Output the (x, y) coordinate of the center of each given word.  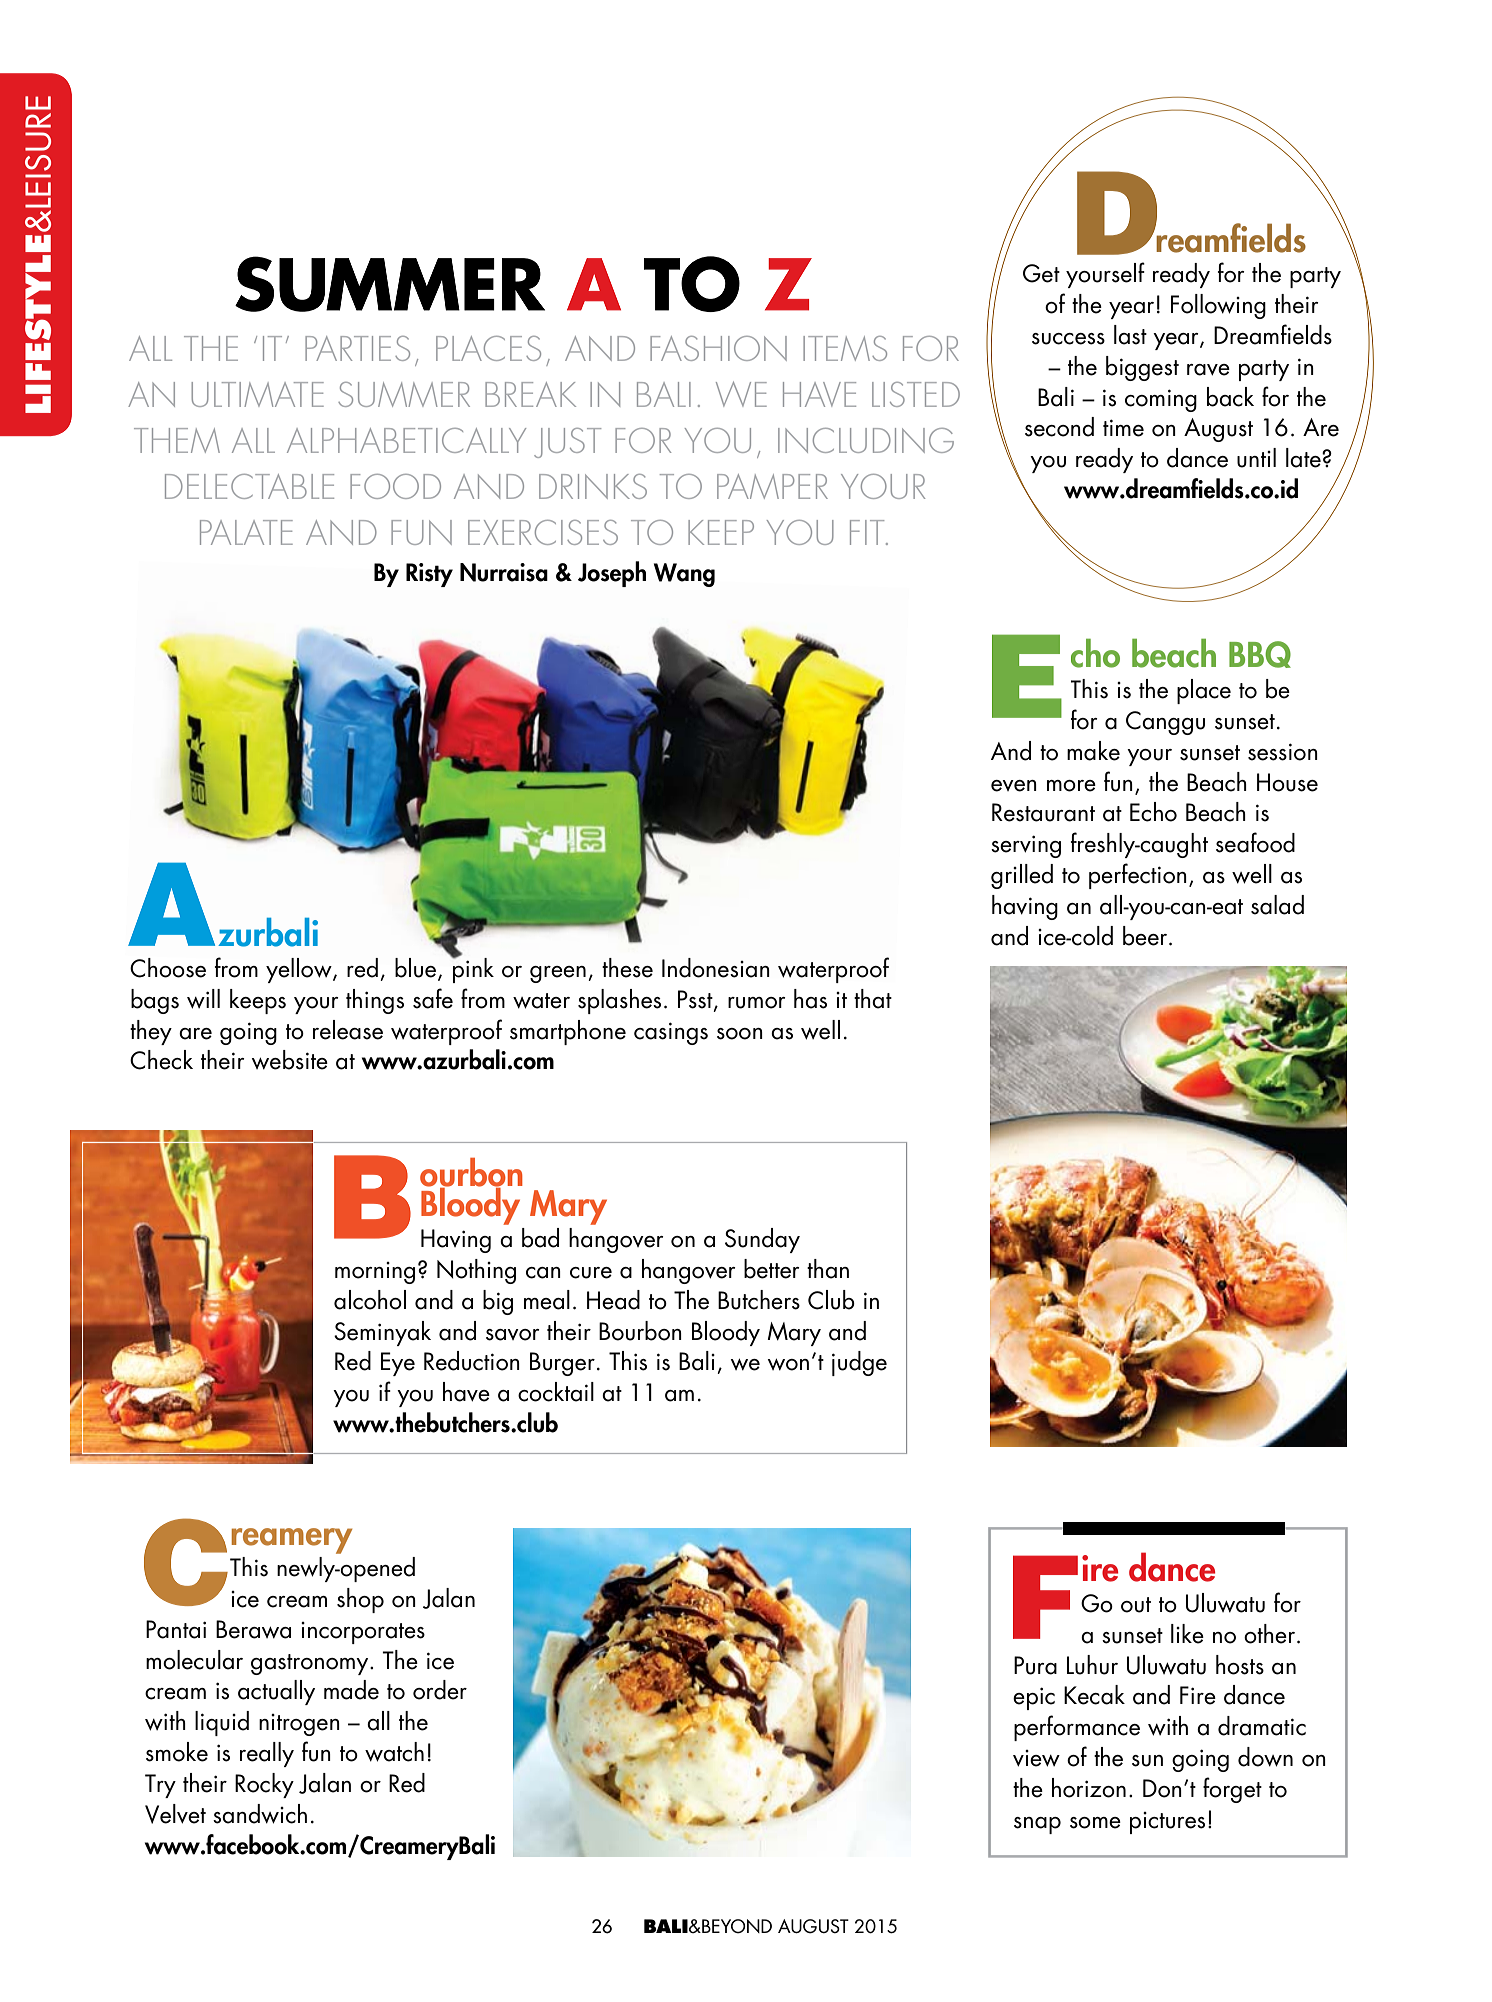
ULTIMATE (257, 394)
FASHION (718, 348)
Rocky (264, 1785)
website (290, 1060)
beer (1146, 936)
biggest (1142, 368)
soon (740, 1034)
